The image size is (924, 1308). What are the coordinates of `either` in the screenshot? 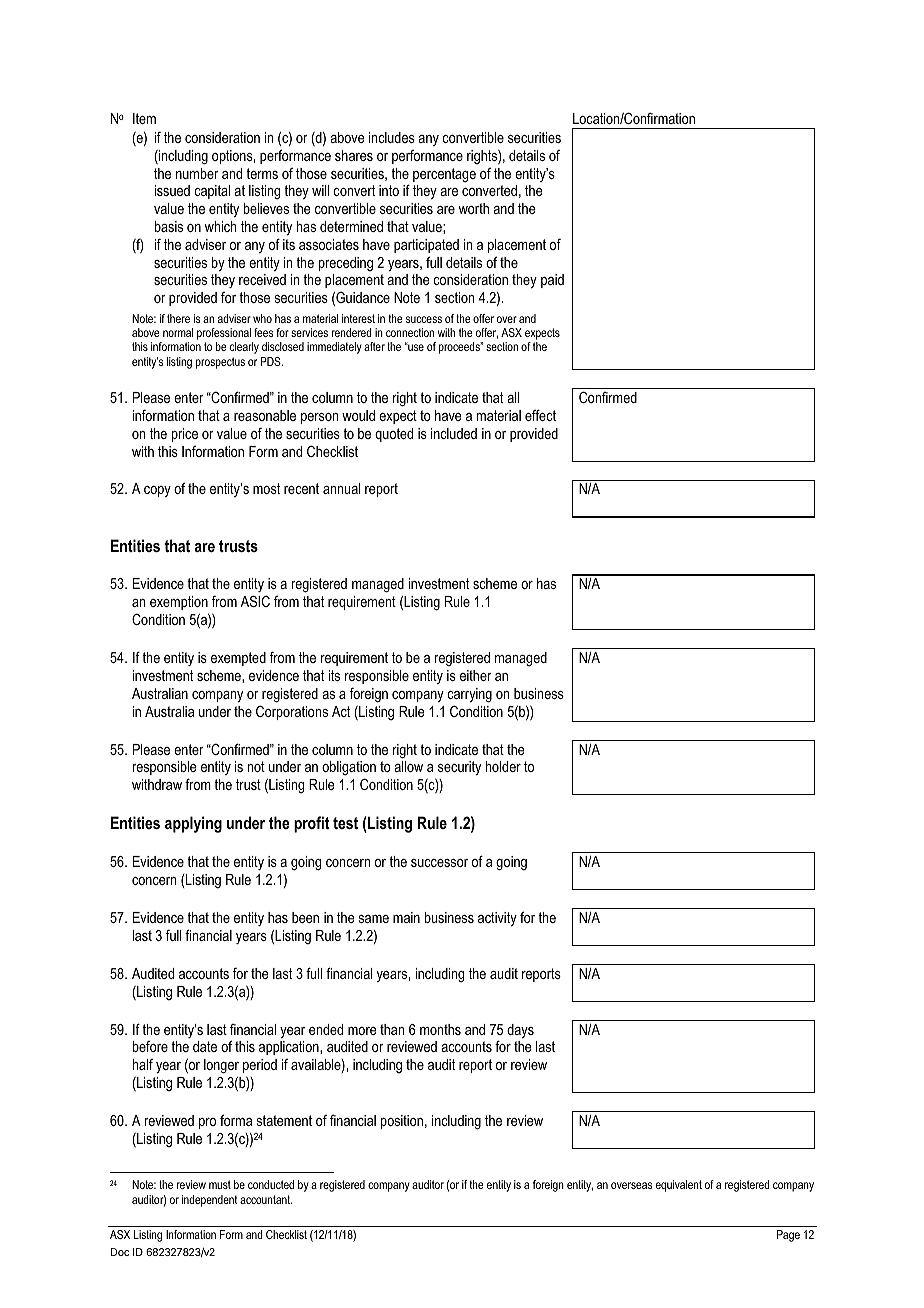 It's located at (476, 675).
